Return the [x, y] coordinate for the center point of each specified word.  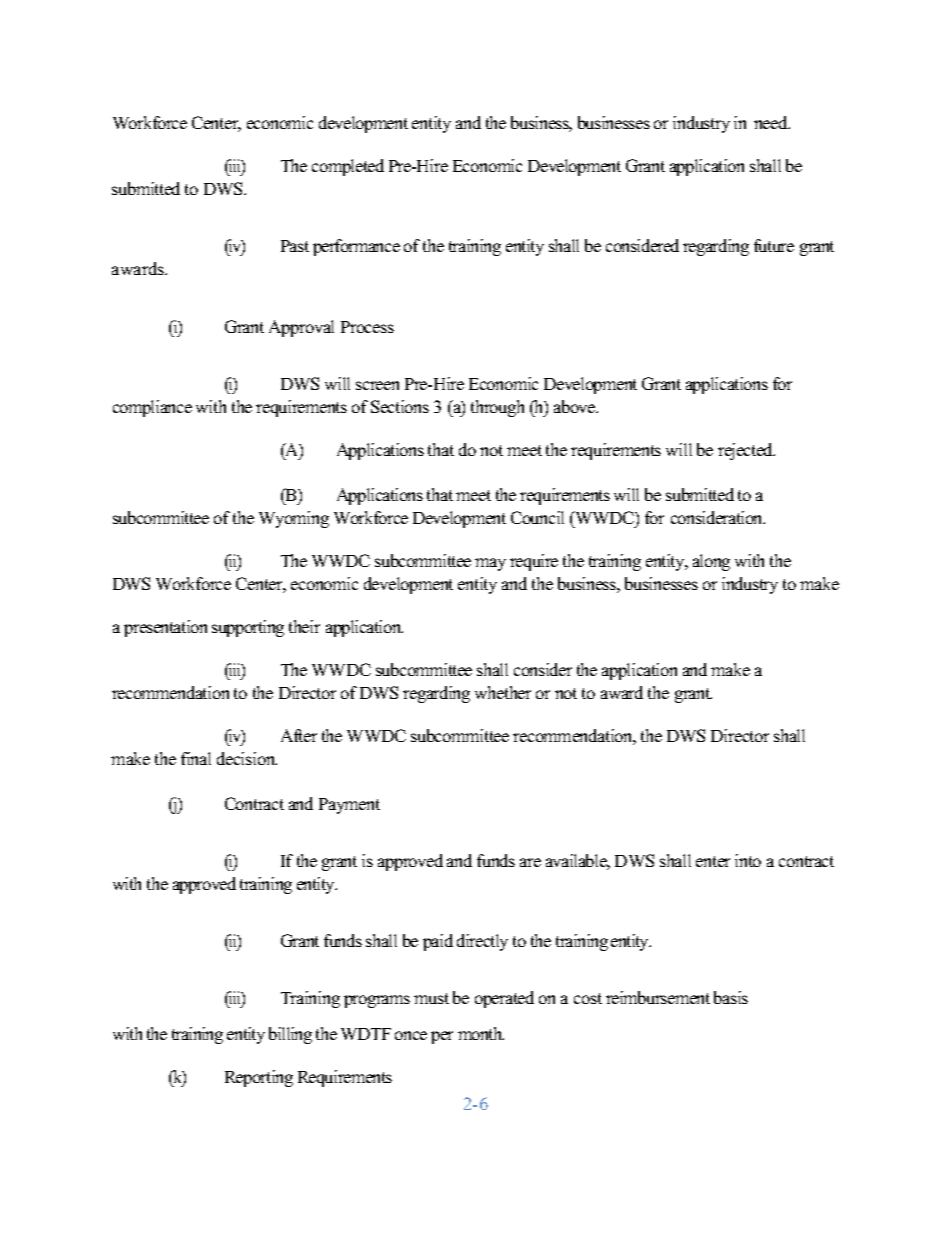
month [481, 1033]
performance [356, 247]
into [748, 860]
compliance [152, 408]
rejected [746, 451]
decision [247, 758]
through [497, 408]
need [772, 122]
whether [503, 692]
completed [348, 167]
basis [731, 997]
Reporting [259, 1078]
